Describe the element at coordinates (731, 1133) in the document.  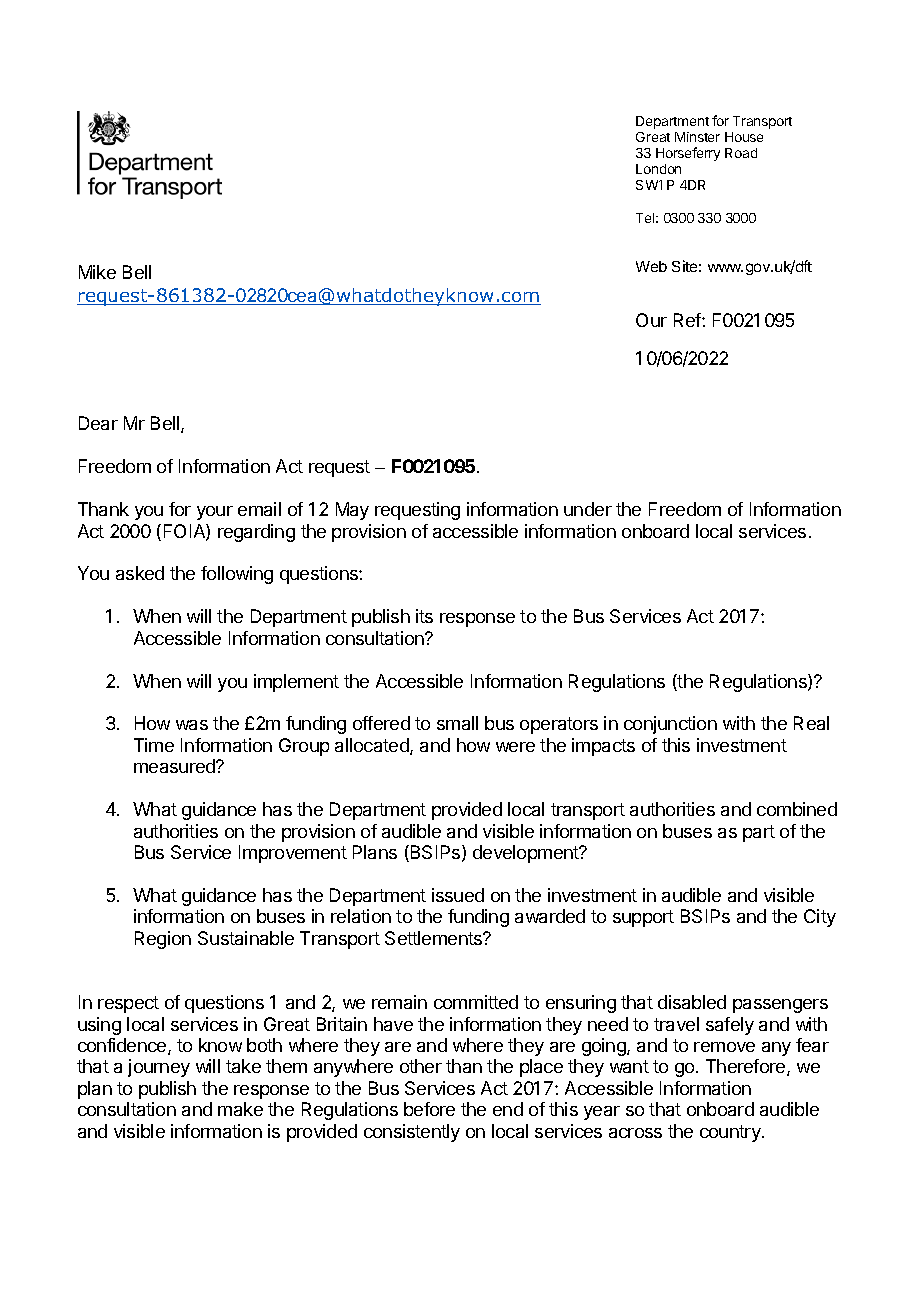
I see `country` at that location.
